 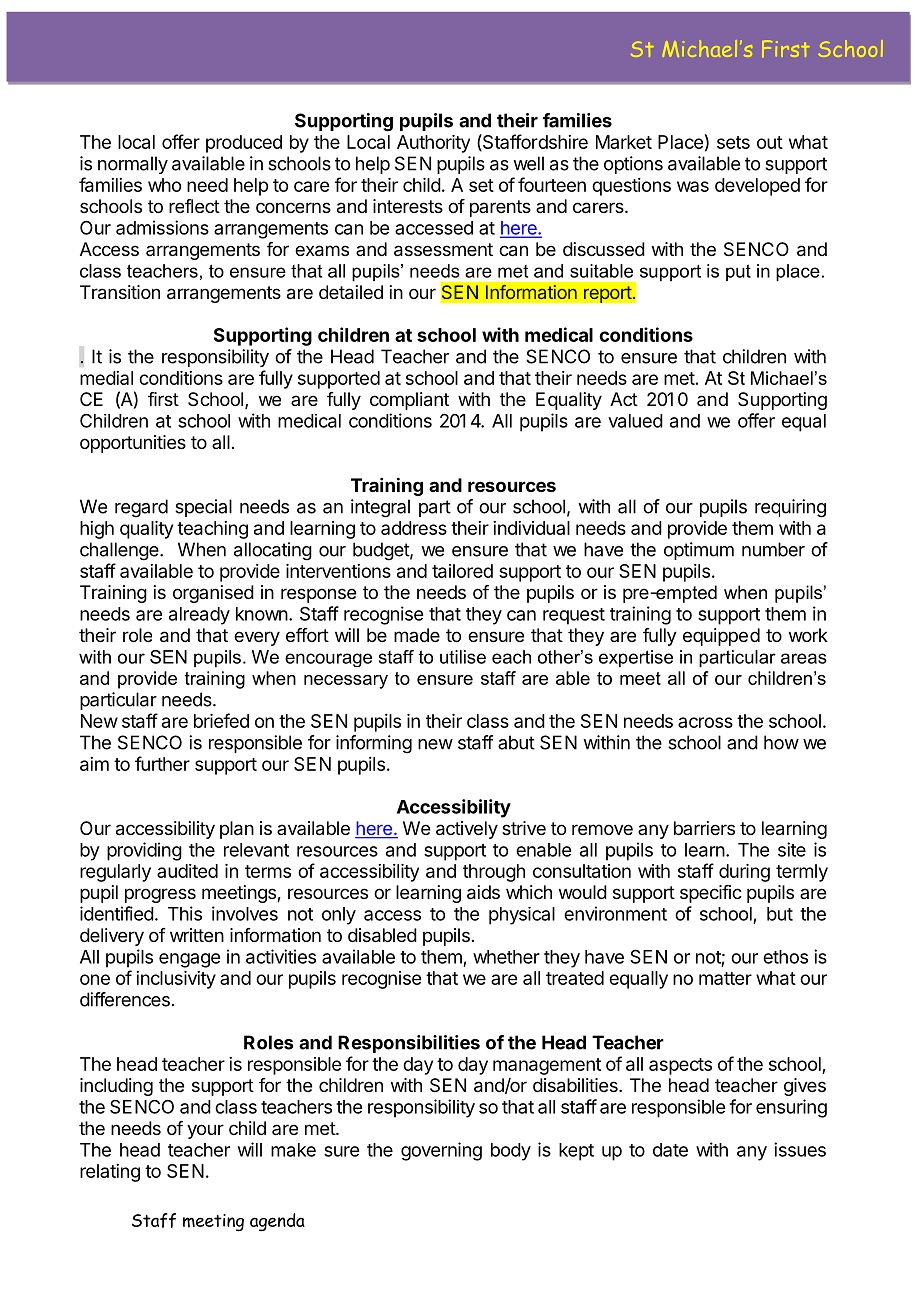 What do you see at coordinates (164, 185) in the screenshot?
I see `who` at bounding box center [164, 185].
